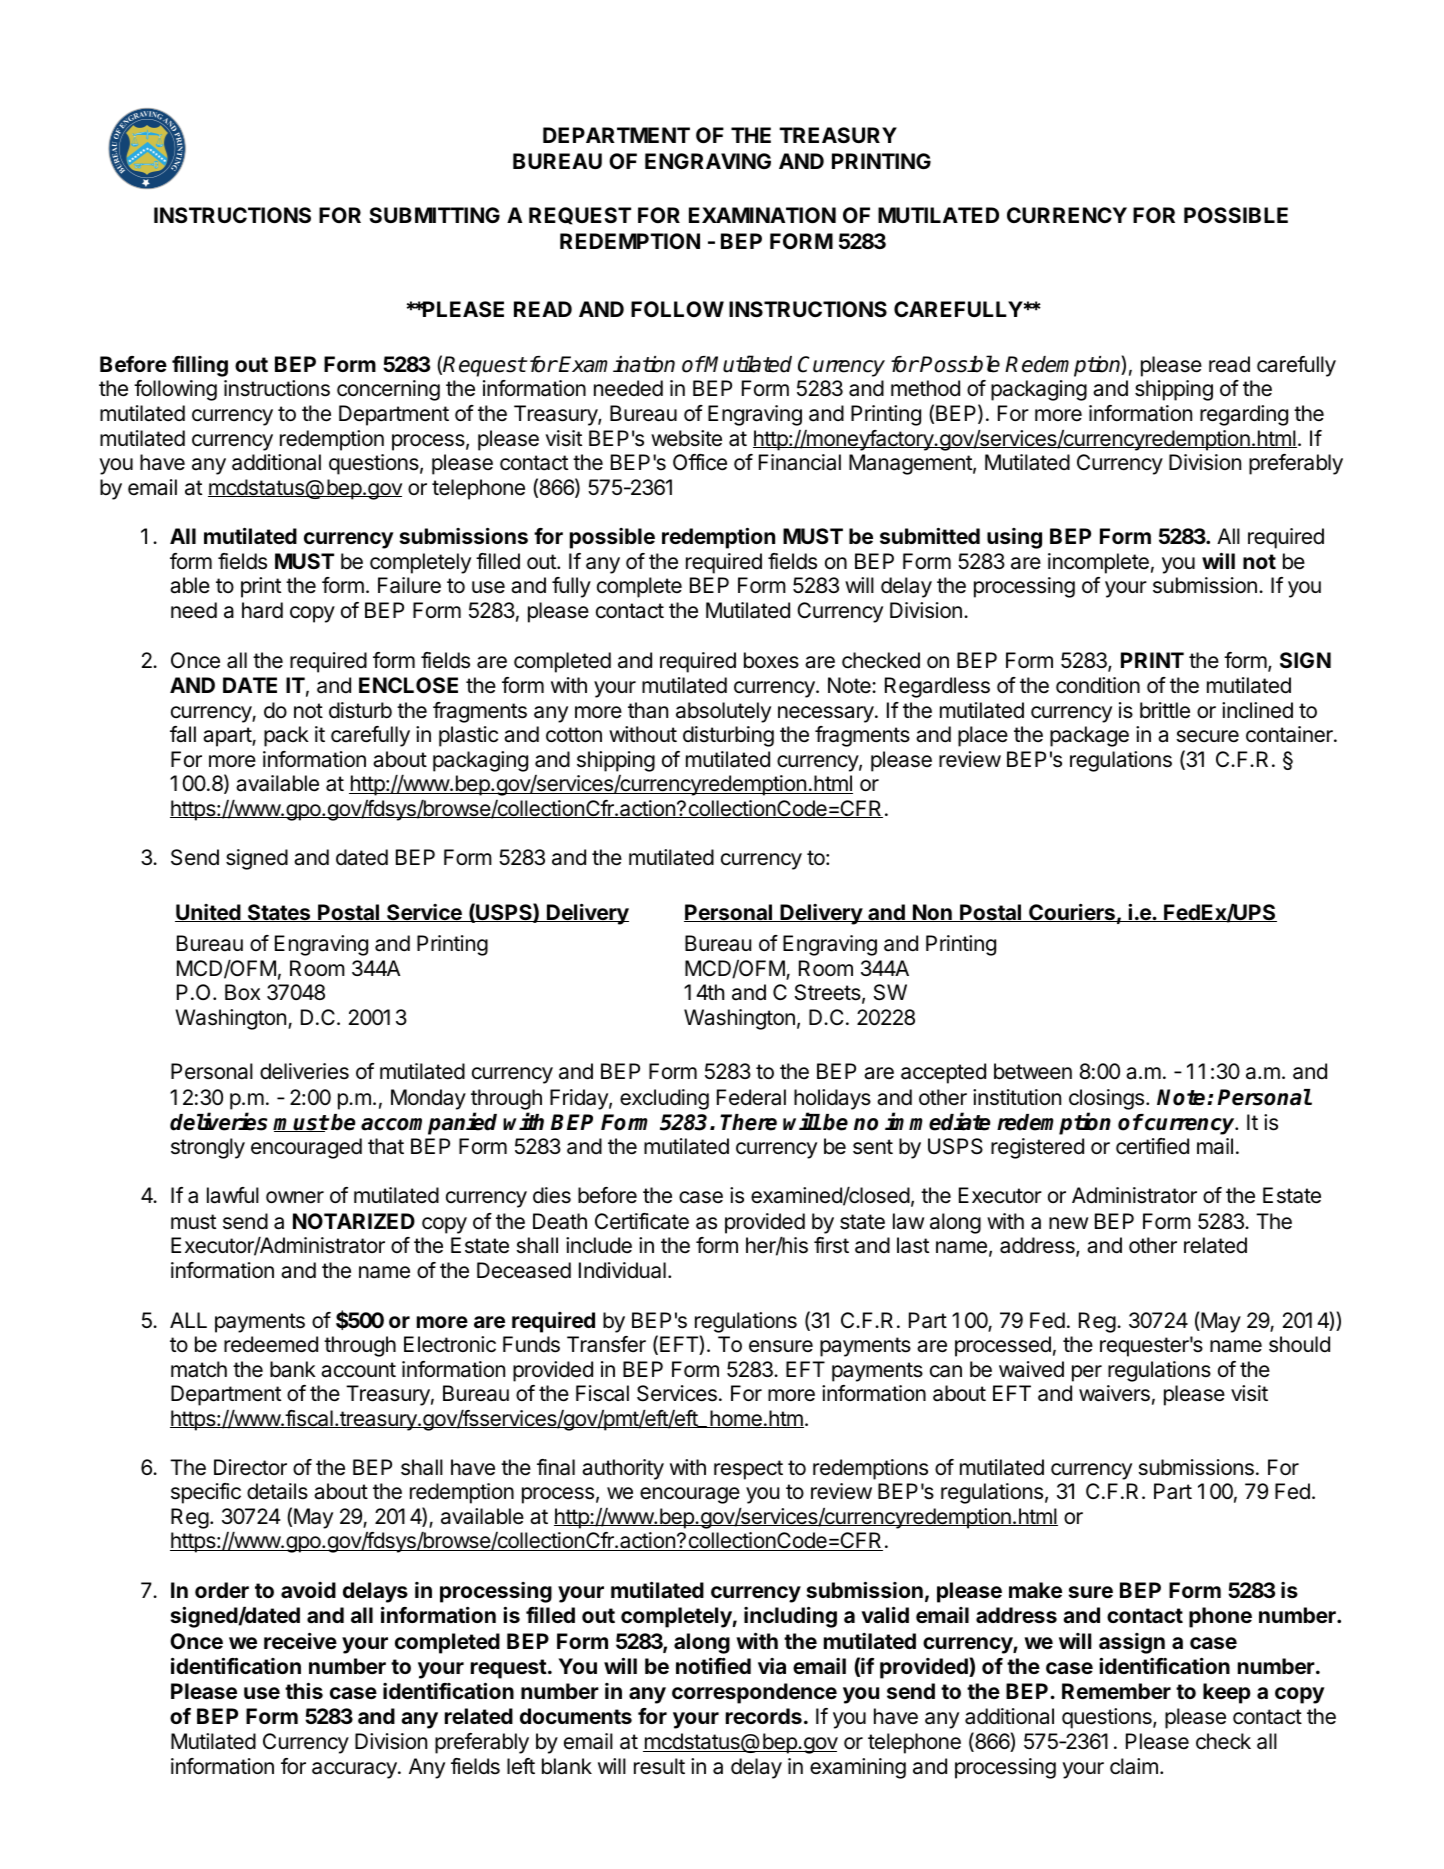 The height and width of the screenshot is (1869, 1444). Describe the element at coordinates (354, 1221) in the screenshot. I see `NOTARIZED` at that location.
